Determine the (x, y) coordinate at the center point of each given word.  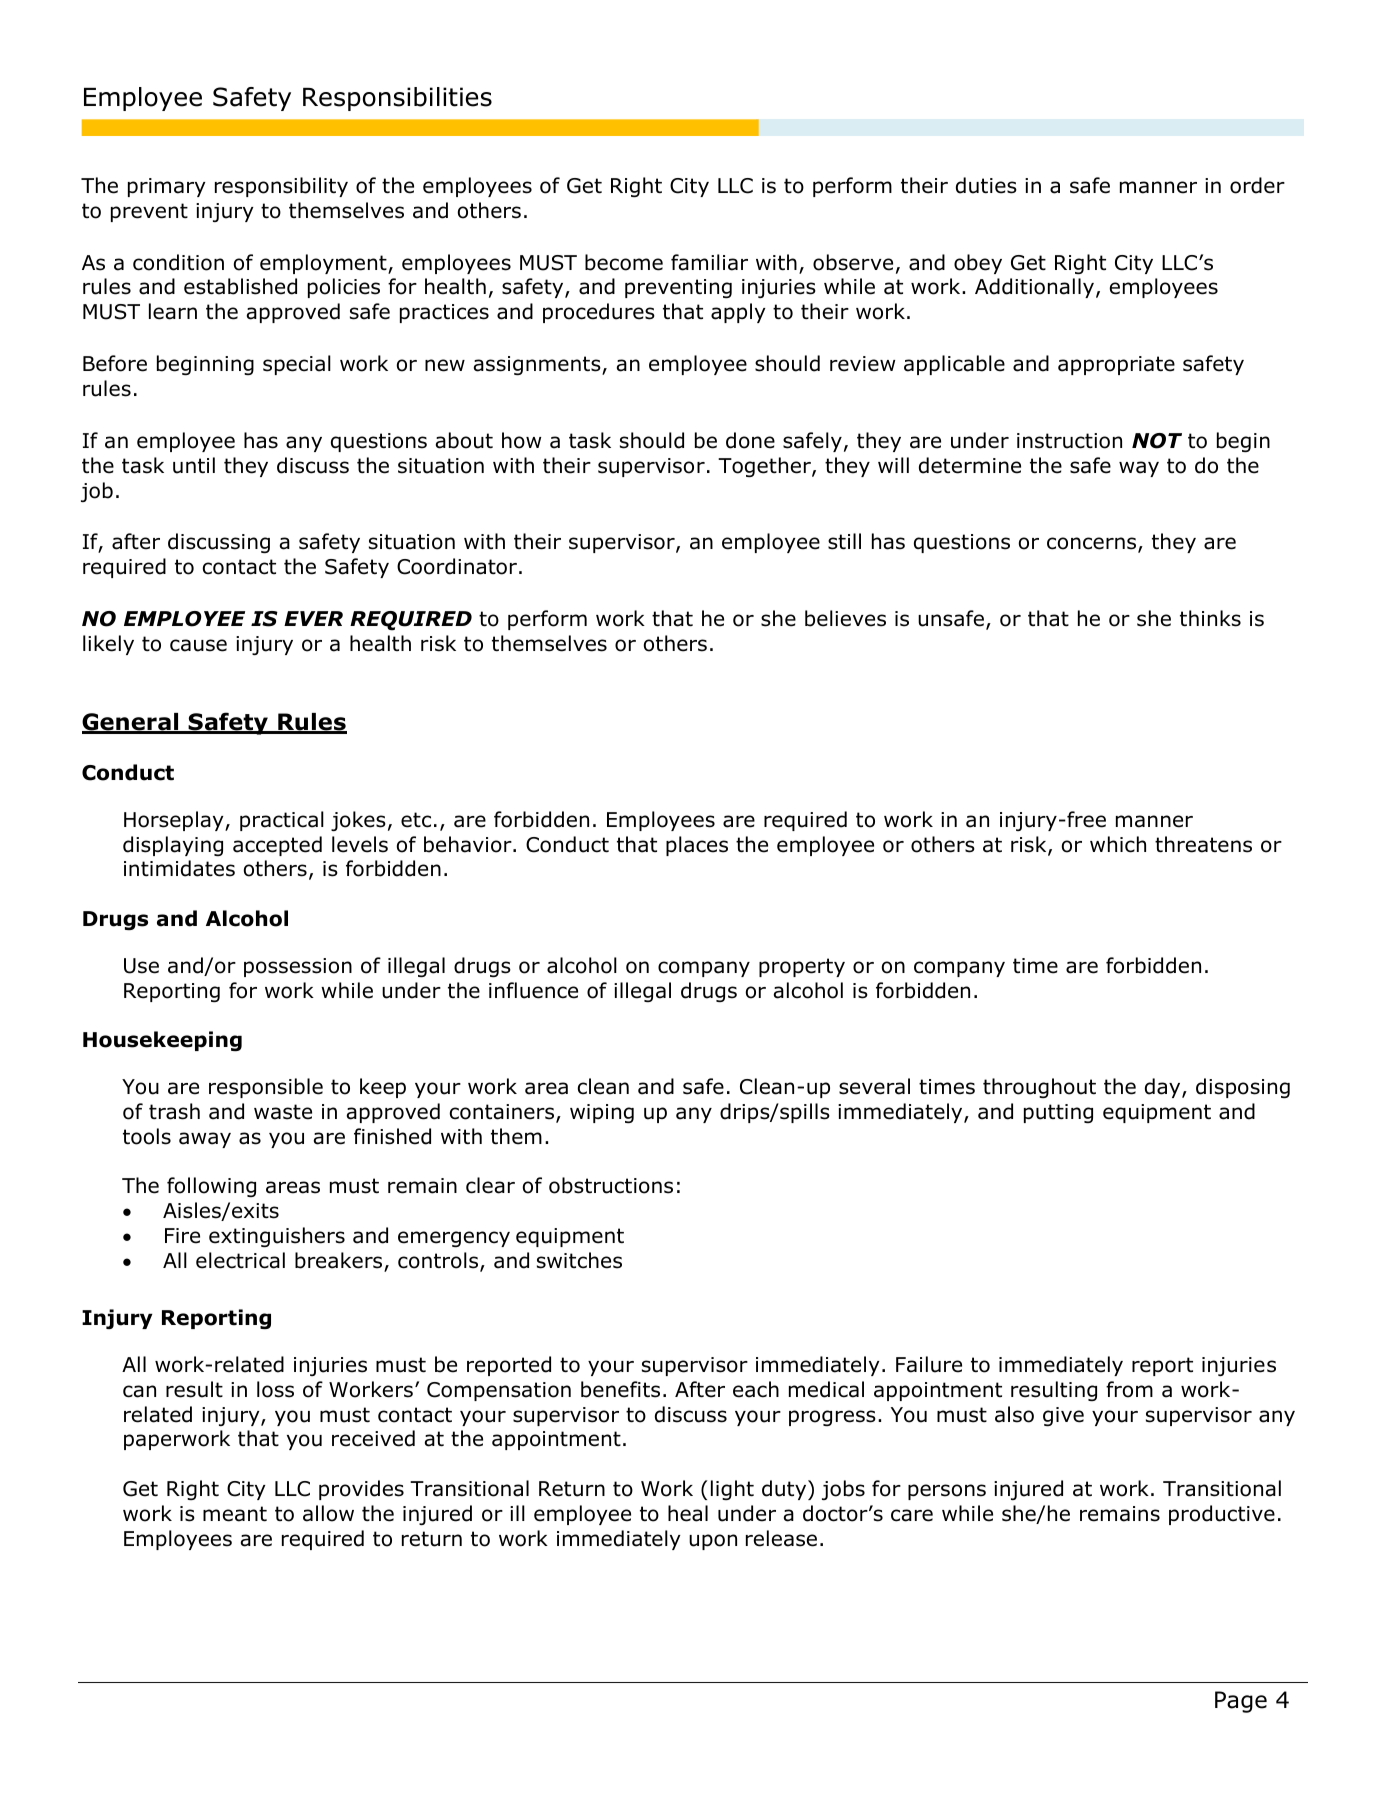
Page (1241, 1702)
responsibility (281, 187)
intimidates (179, 868)
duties (986, 185)
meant (235, 1514)
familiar (709, 262)
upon (713, 1542)
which (1118, 844)
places (697, 846)
